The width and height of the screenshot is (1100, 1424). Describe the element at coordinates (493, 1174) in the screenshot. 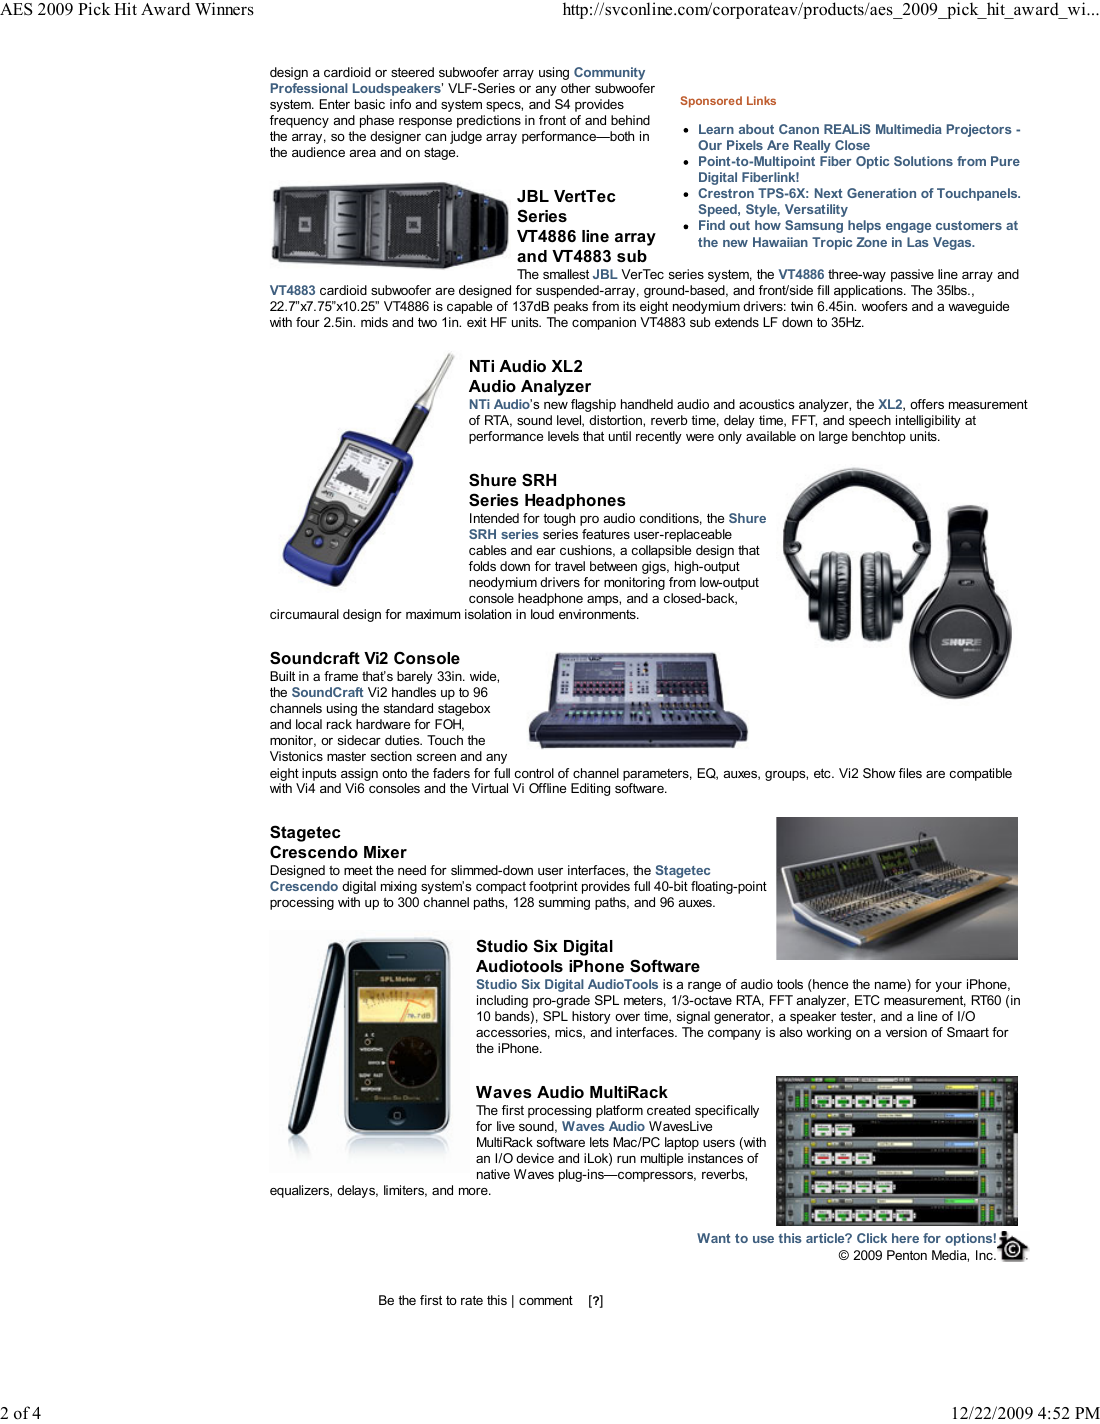

I see `native` at that location.
